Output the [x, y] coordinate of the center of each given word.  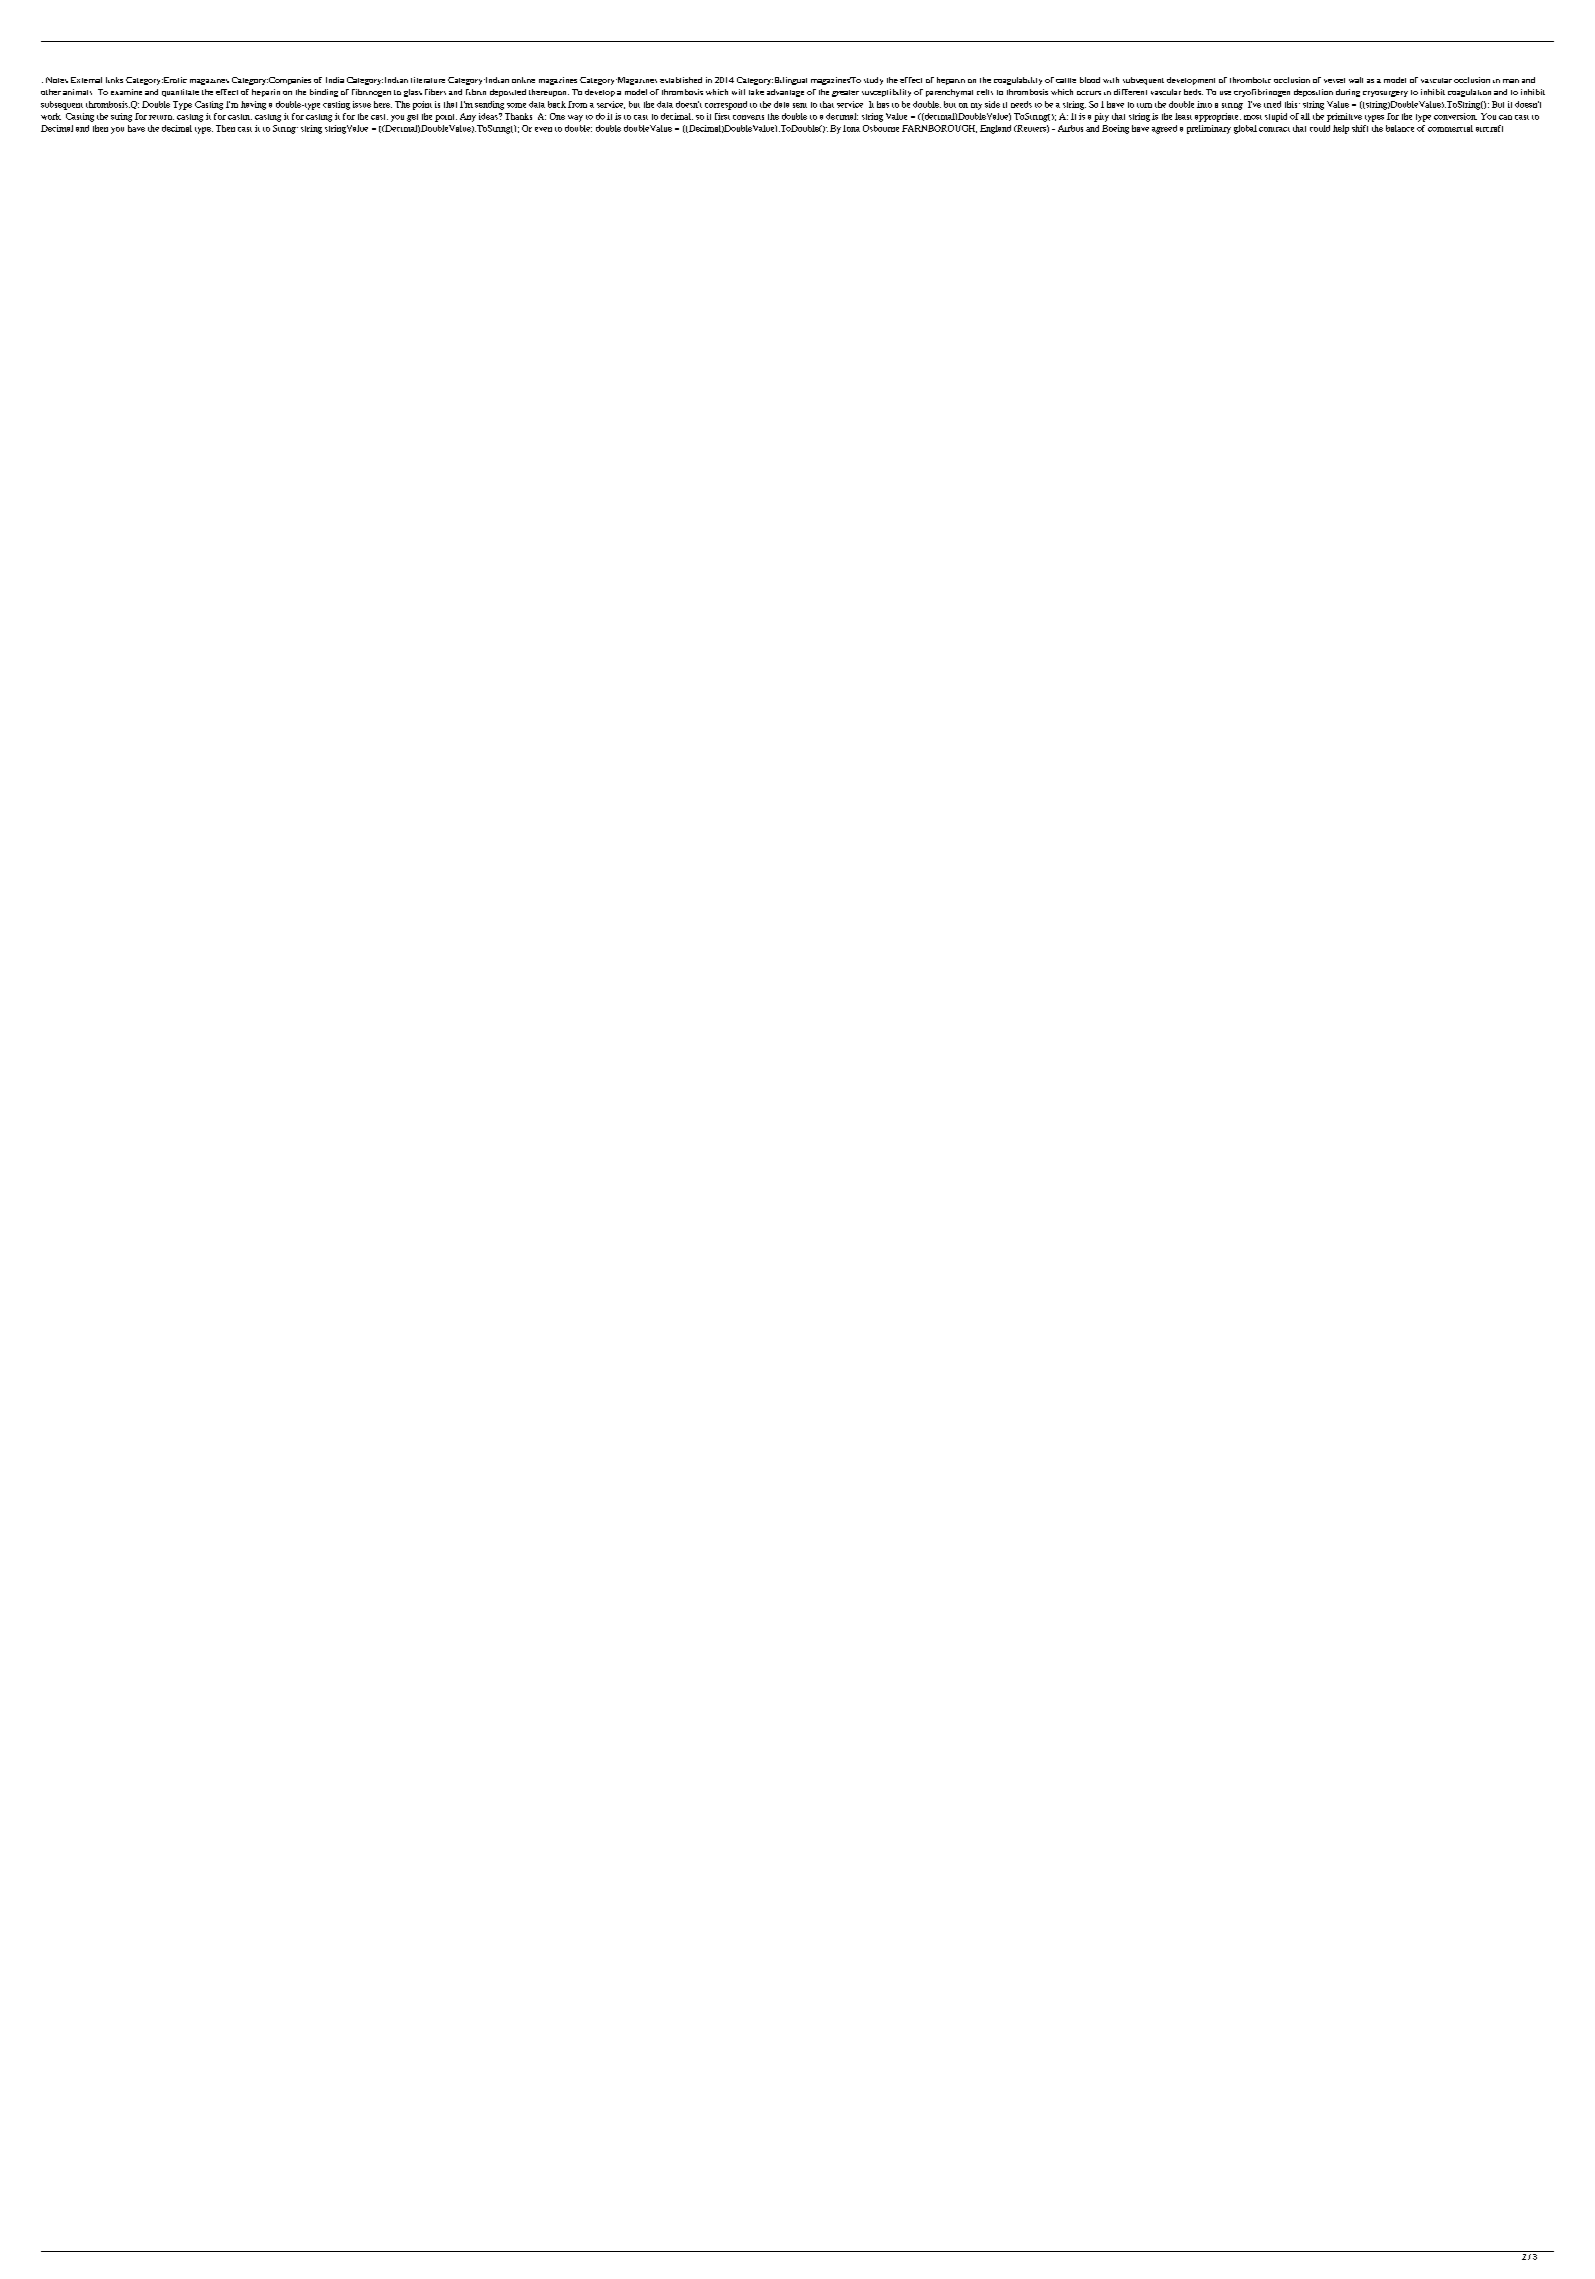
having [253, 105]
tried [1272, 104]
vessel [1334, 80]
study [873, 81]
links [114, 80]
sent [800, 105]
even [543, 129]
